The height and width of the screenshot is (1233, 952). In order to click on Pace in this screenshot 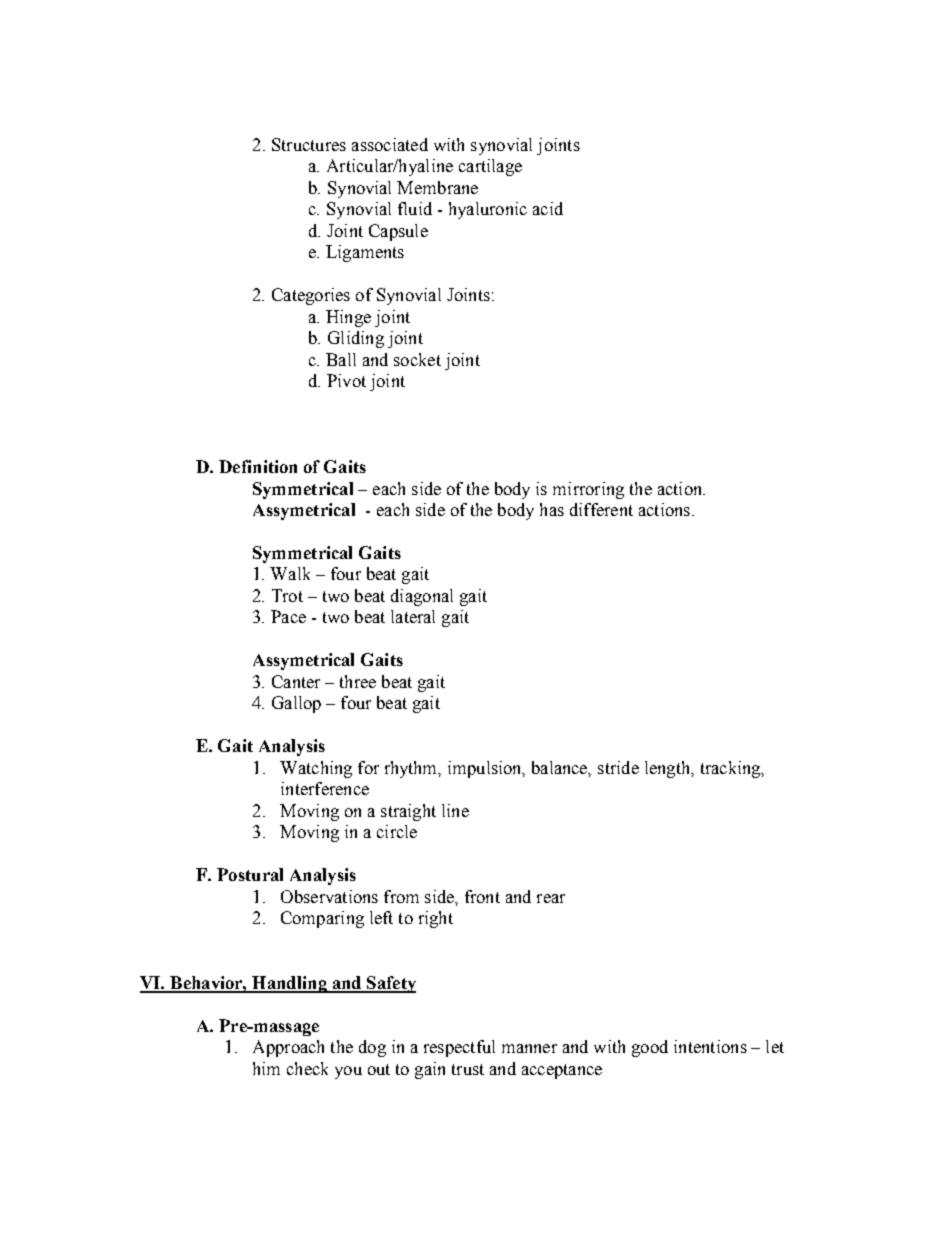, I will do `click(288, 616)`.
